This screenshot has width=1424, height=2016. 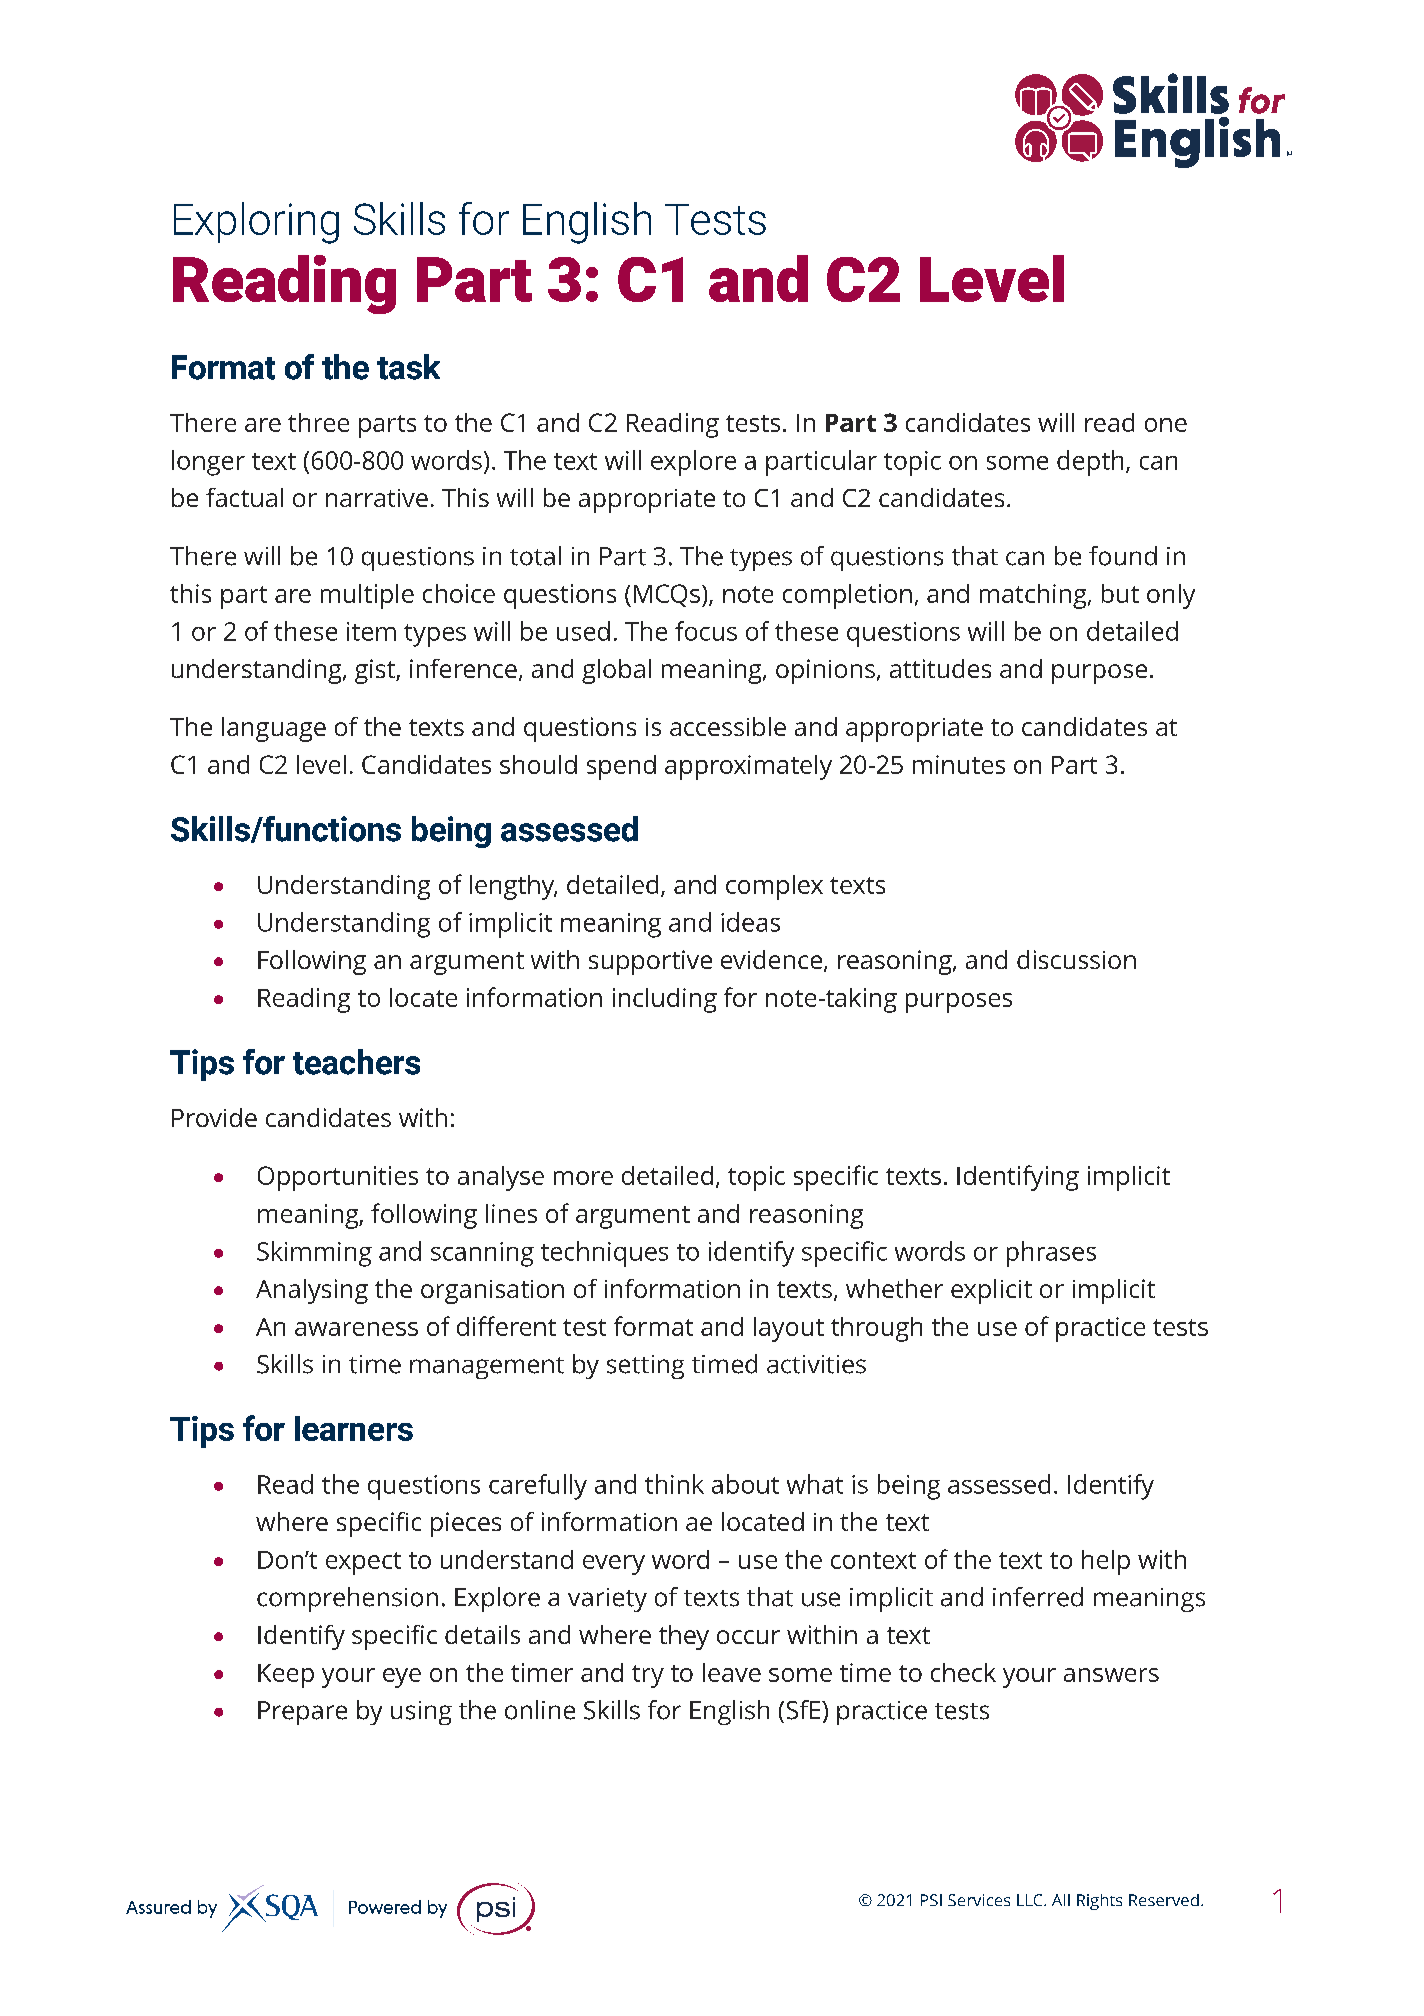 What do you see at coordinates (1034, 596) in the screenshot?
I see `matching` at bounding box center [1034, 596].
